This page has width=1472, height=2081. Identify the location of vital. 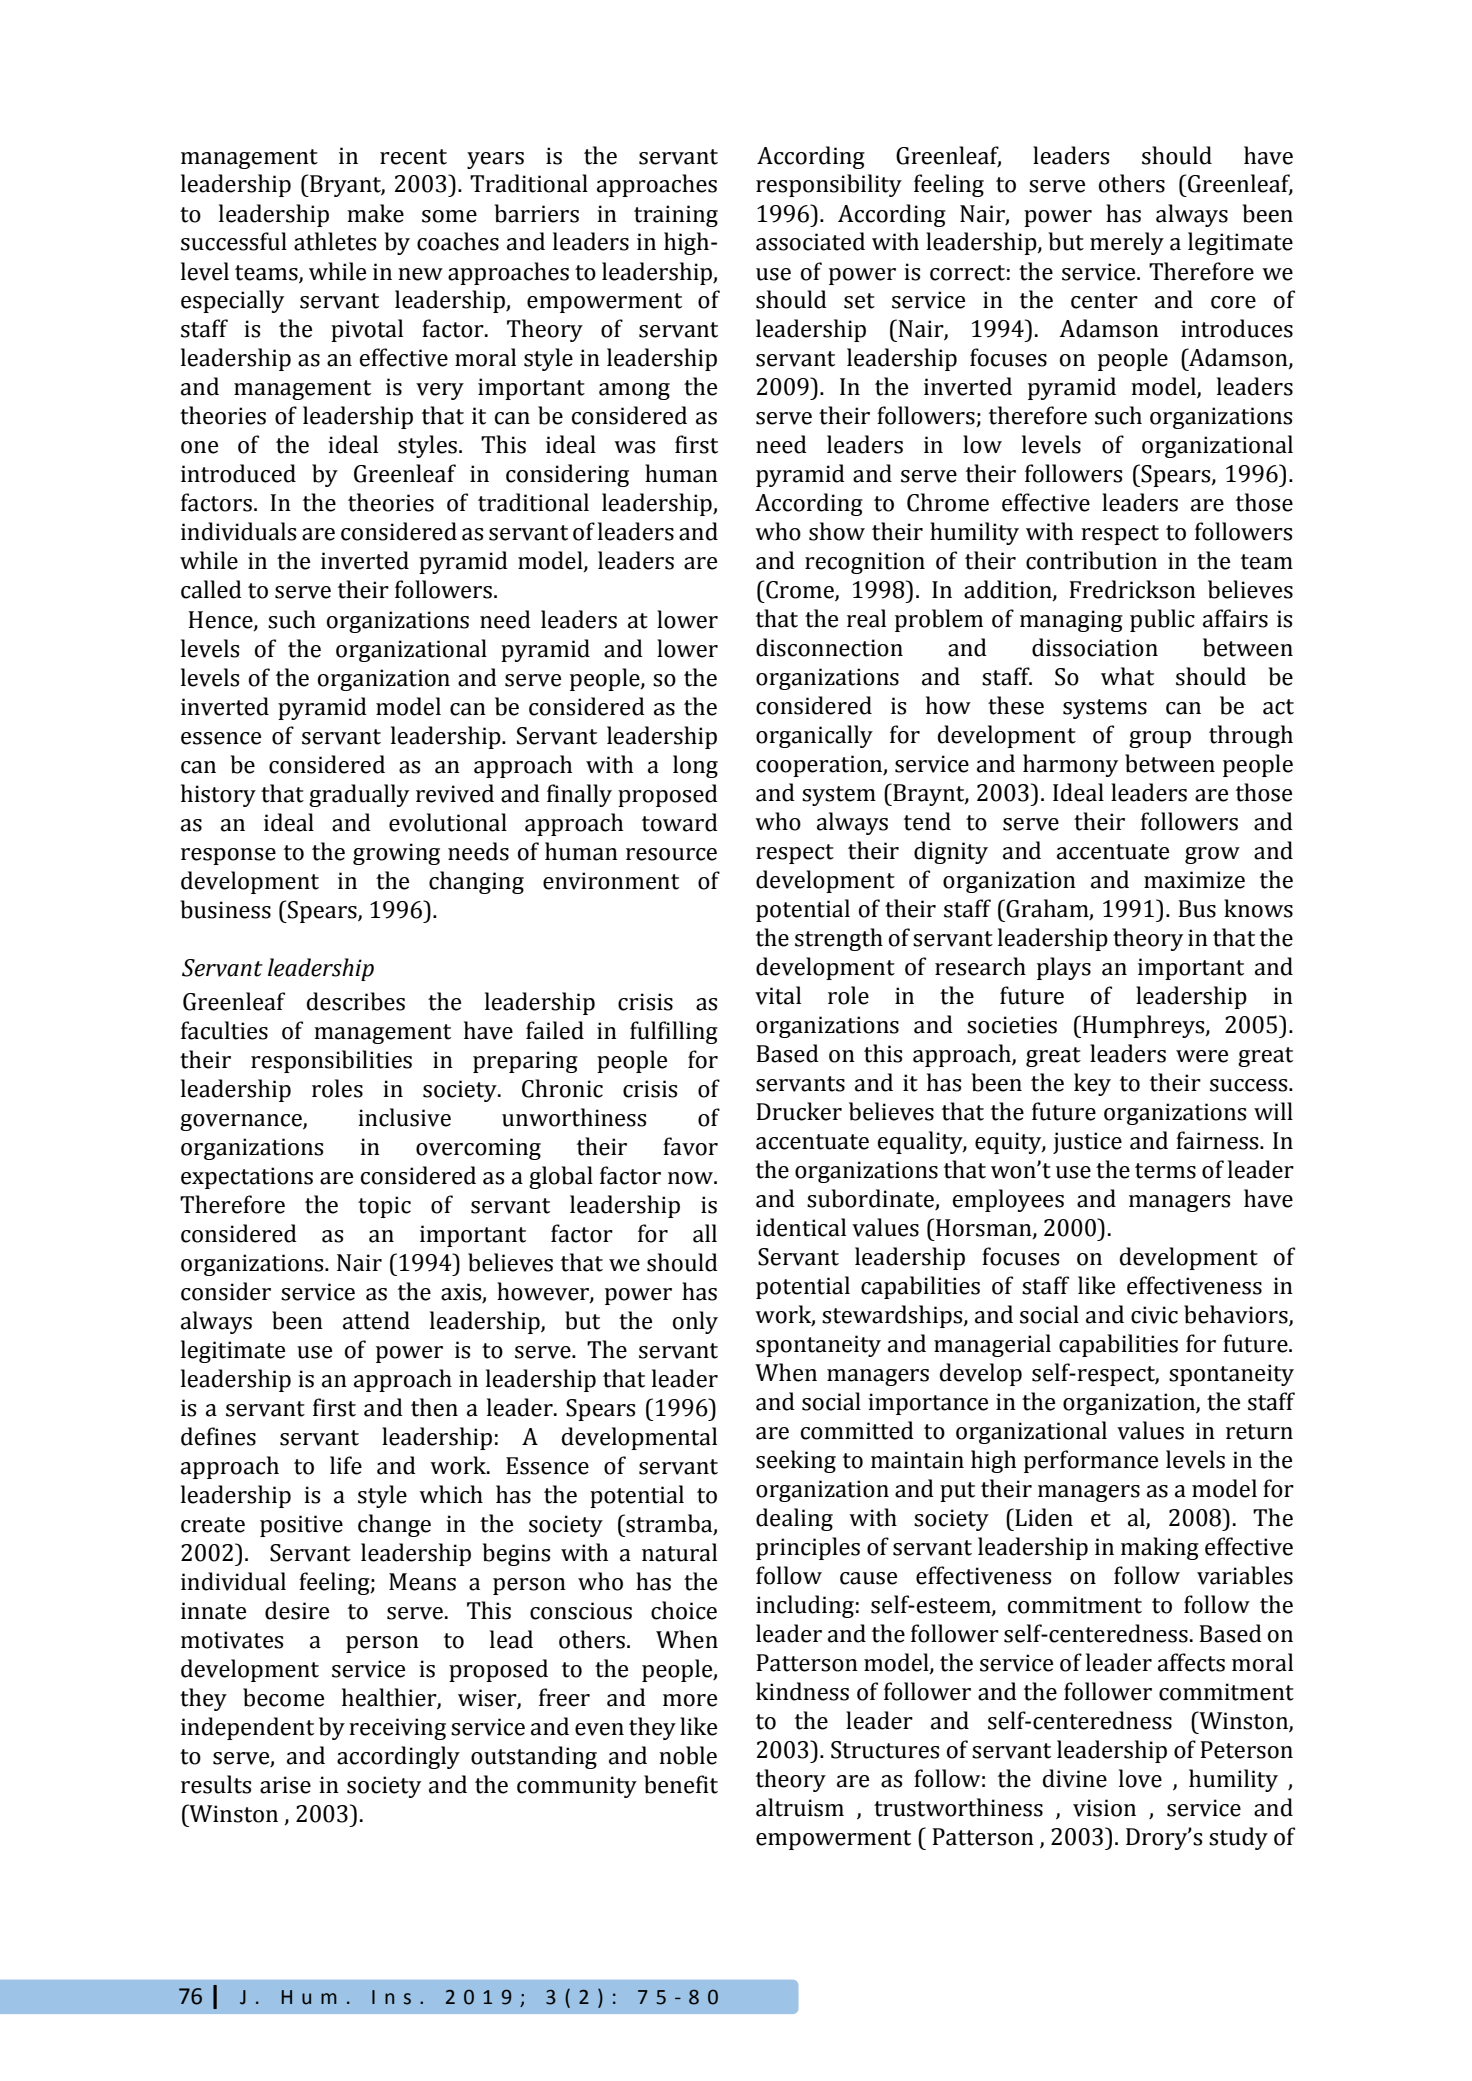
(778, 995).
